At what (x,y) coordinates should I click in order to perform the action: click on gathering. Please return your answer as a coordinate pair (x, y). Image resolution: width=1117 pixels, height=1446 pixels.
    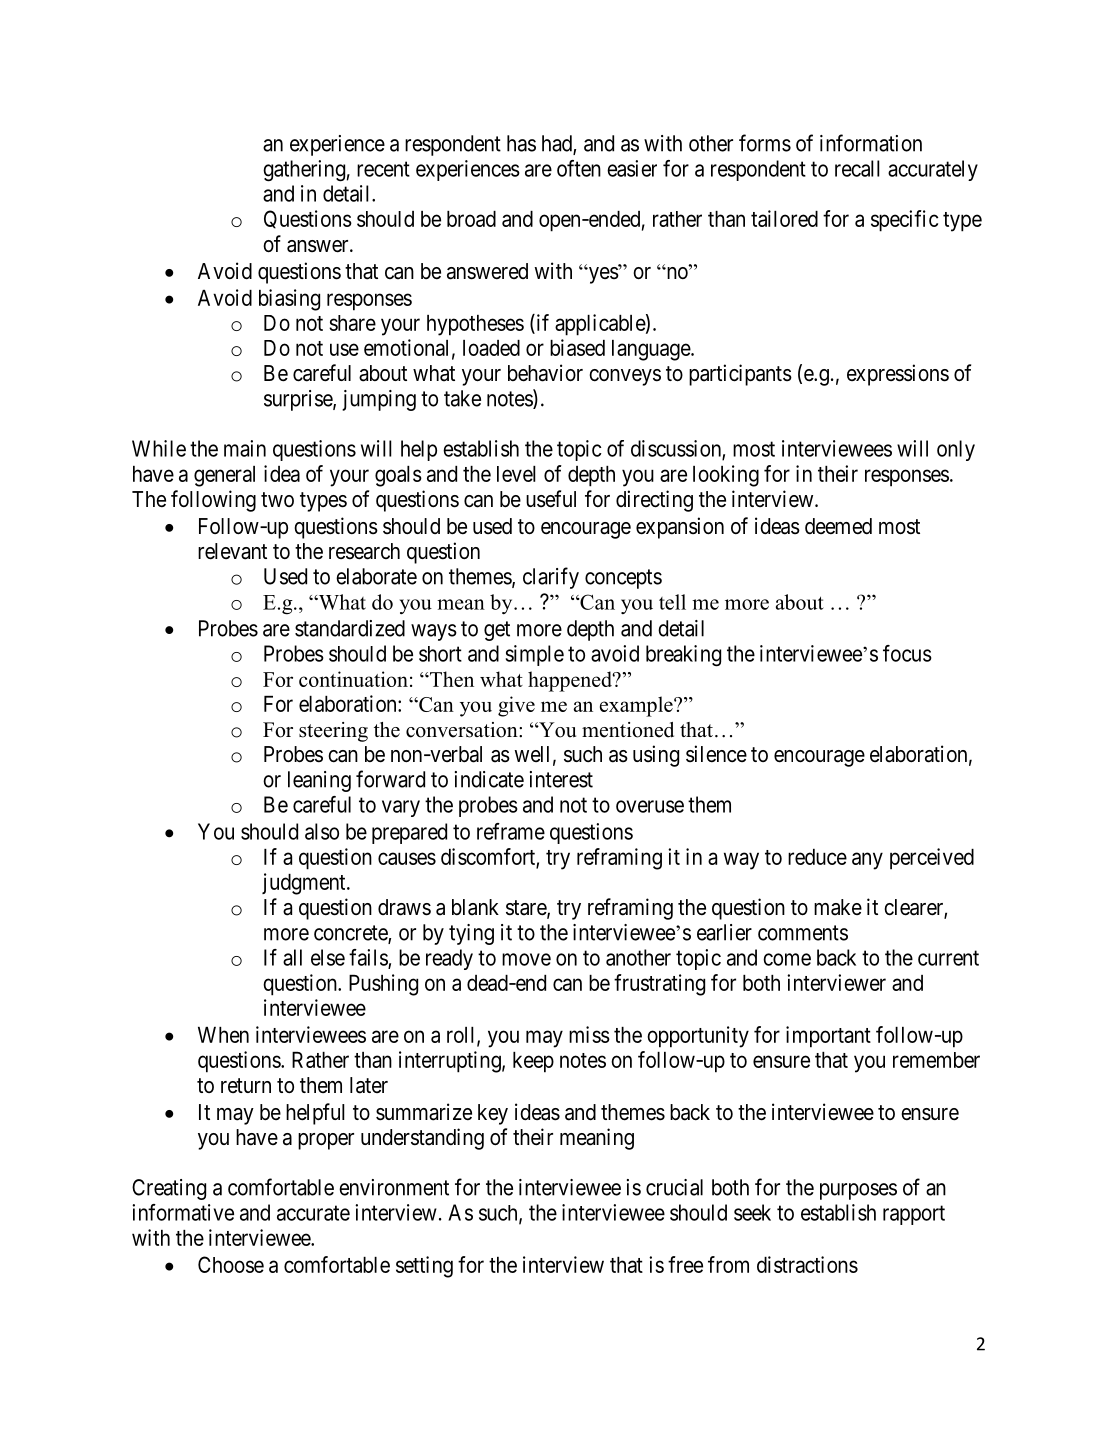
    Looking at the image, I should click on (304, 171).
